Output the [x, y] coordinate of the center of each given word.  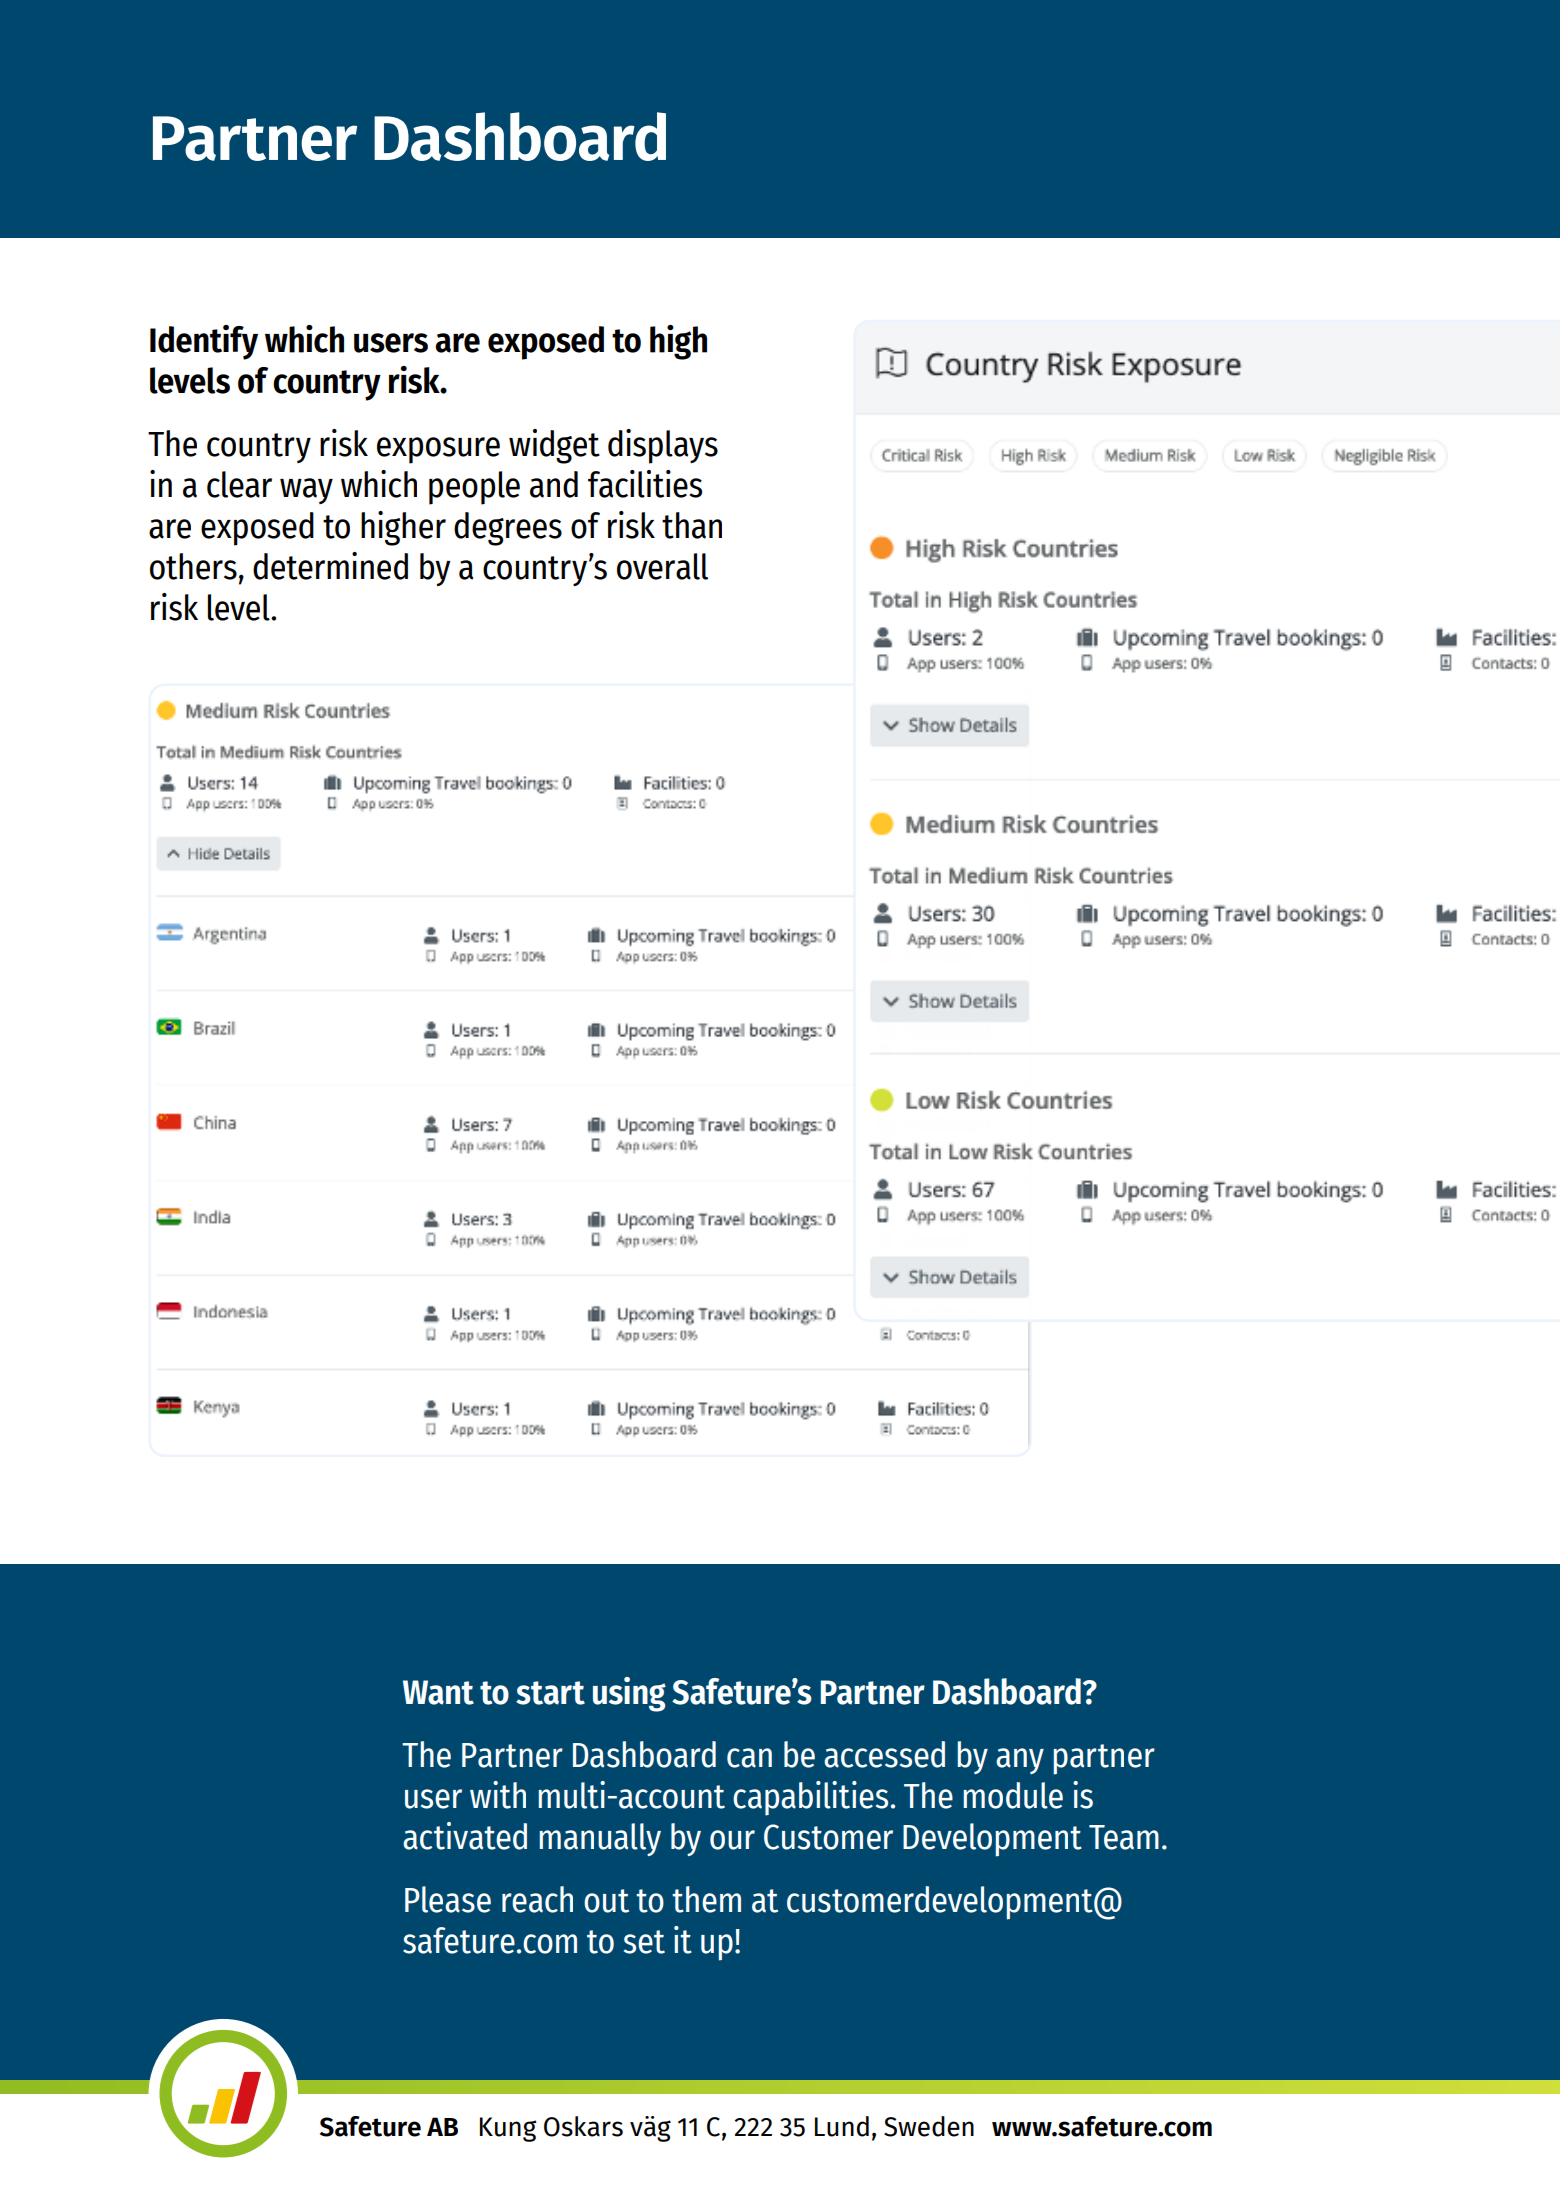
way [306, 491]
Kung [508, 2129]
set [644, 1942]
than [692, 525]
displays [663, 446]
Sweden [929, 2126]
